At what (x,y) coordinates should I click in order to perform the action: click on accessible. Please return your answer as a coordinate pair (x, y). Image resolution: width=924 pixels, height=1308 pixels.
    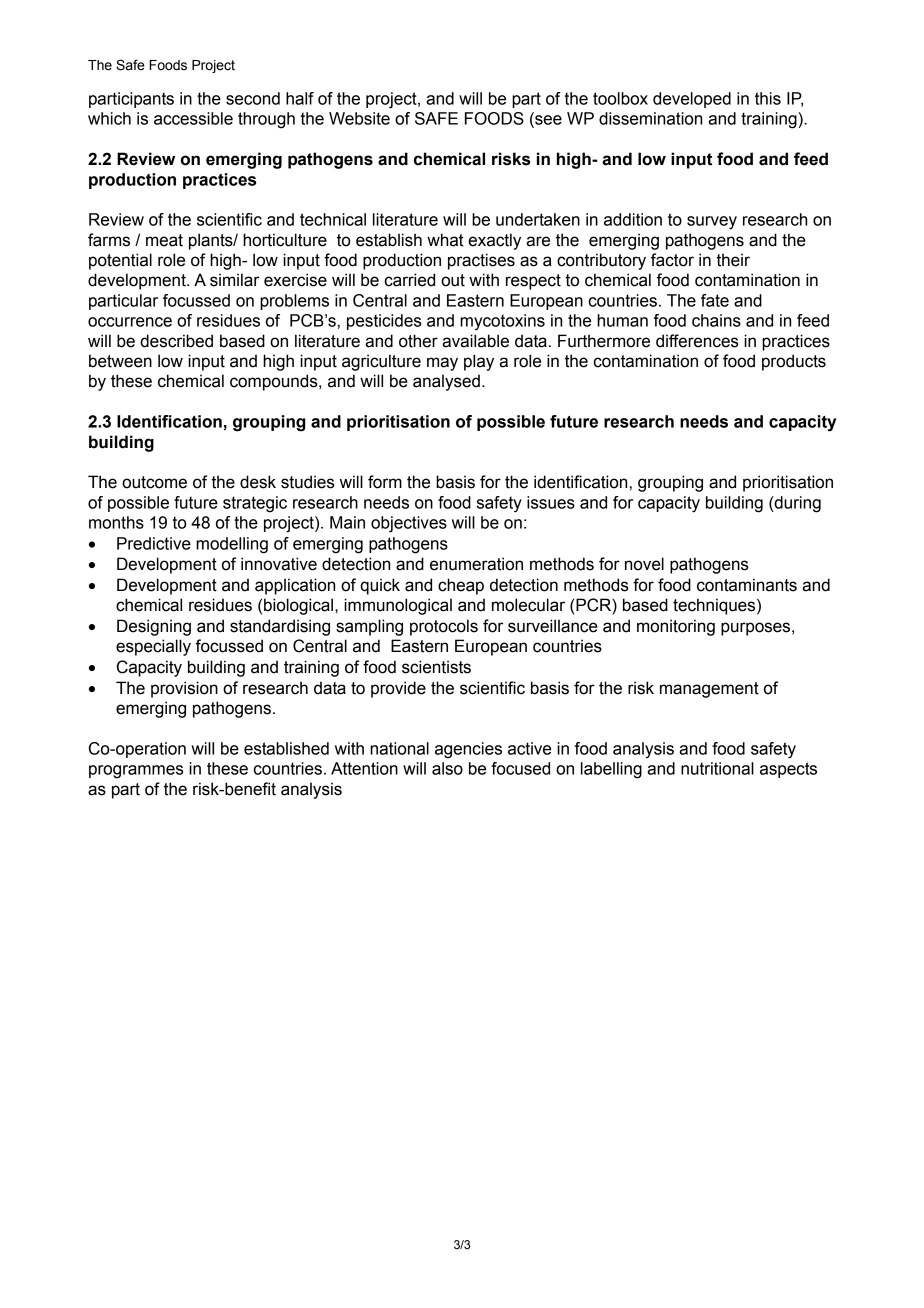
    Looking at the image, I should click on (193, 118).
